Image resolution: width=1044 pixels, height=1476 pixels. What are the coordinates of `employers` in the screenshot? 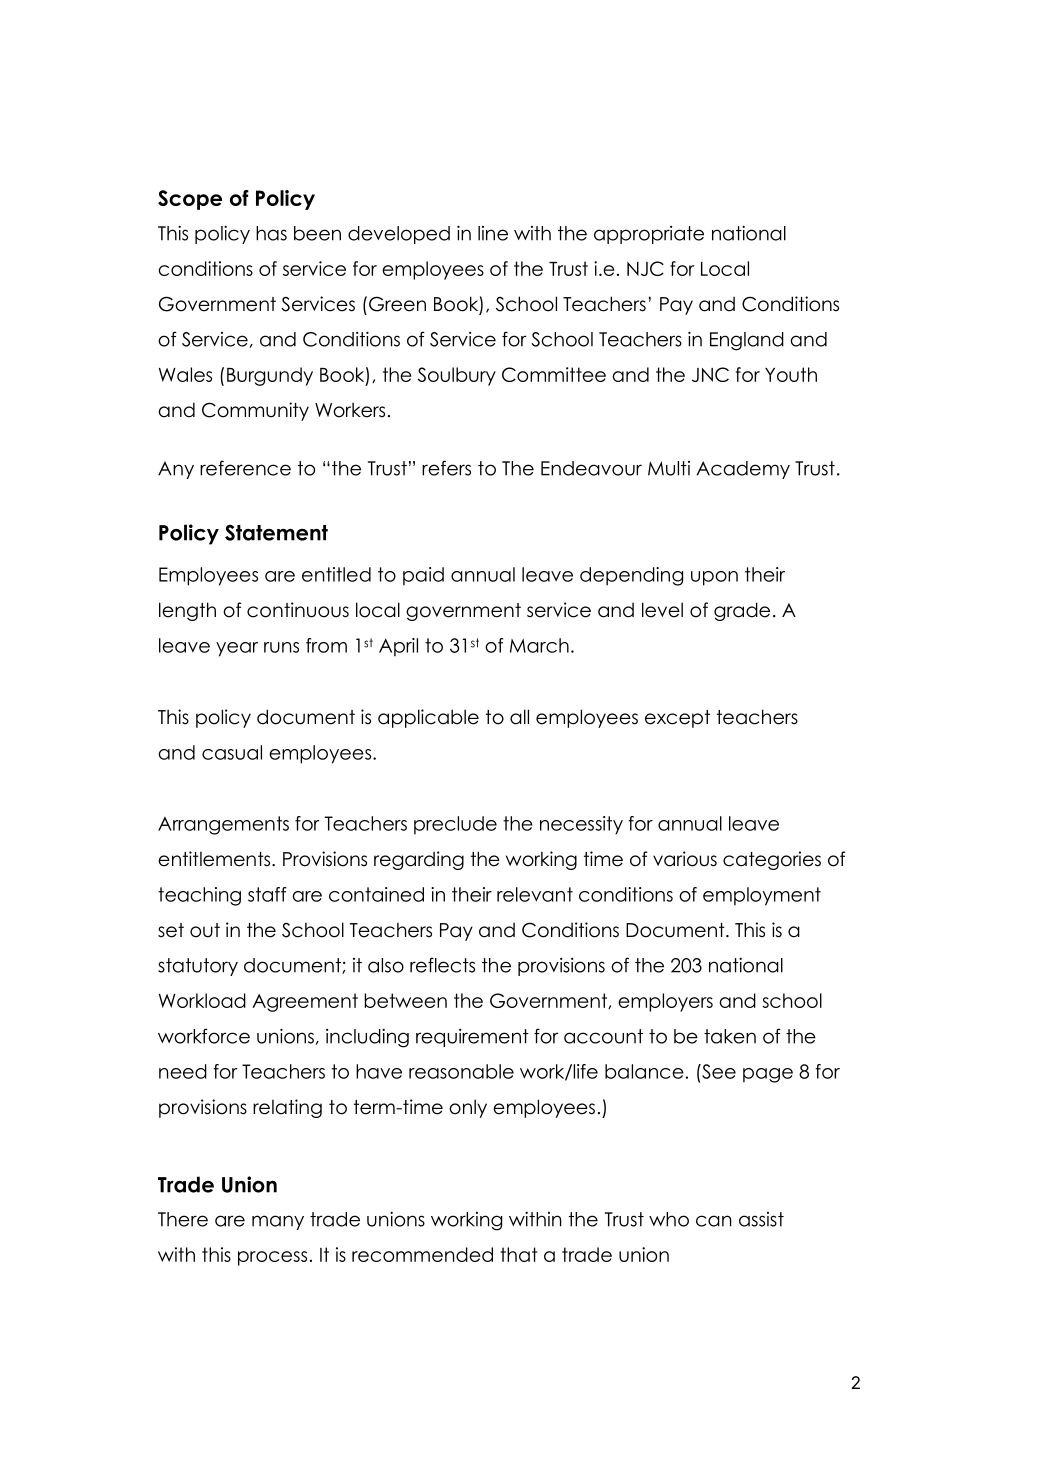 It's located at (665, 1002).
